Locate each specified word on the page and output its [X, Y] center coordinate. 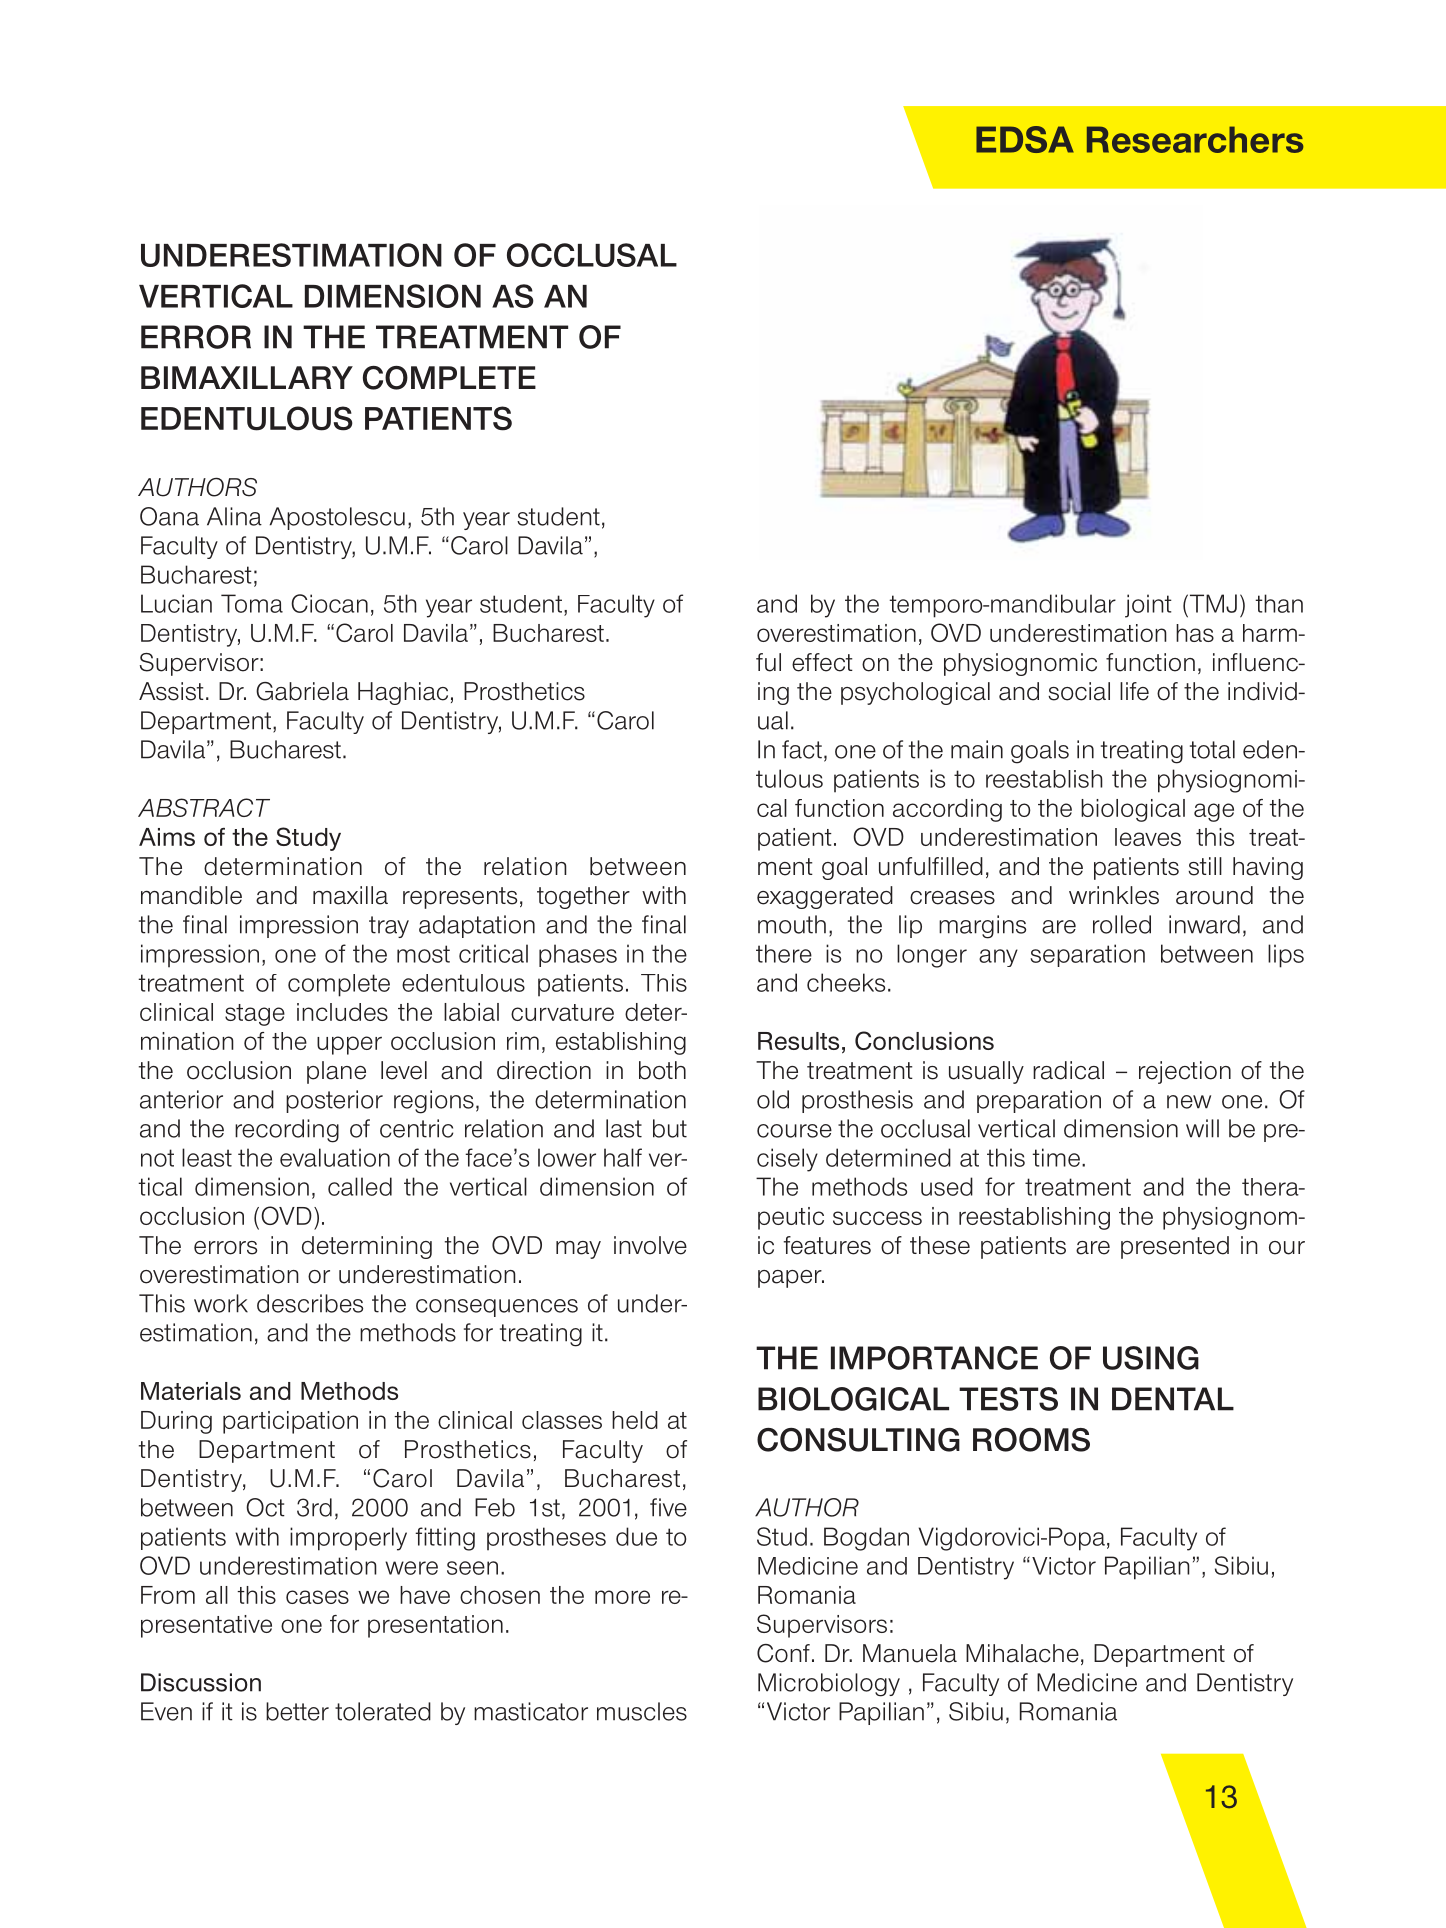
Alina [234, 516]
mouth [792, 924]
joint [1148, 606]
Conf [783, 1653]
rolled [1122, 924]
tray [389, 927]
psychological [915, 693]
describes [310, 1303]
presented [1175, 1247]
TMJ [1212, 603]
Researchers [1195, 139]
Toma [252, 603]
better [297, 1711]
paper [791, 1279]
